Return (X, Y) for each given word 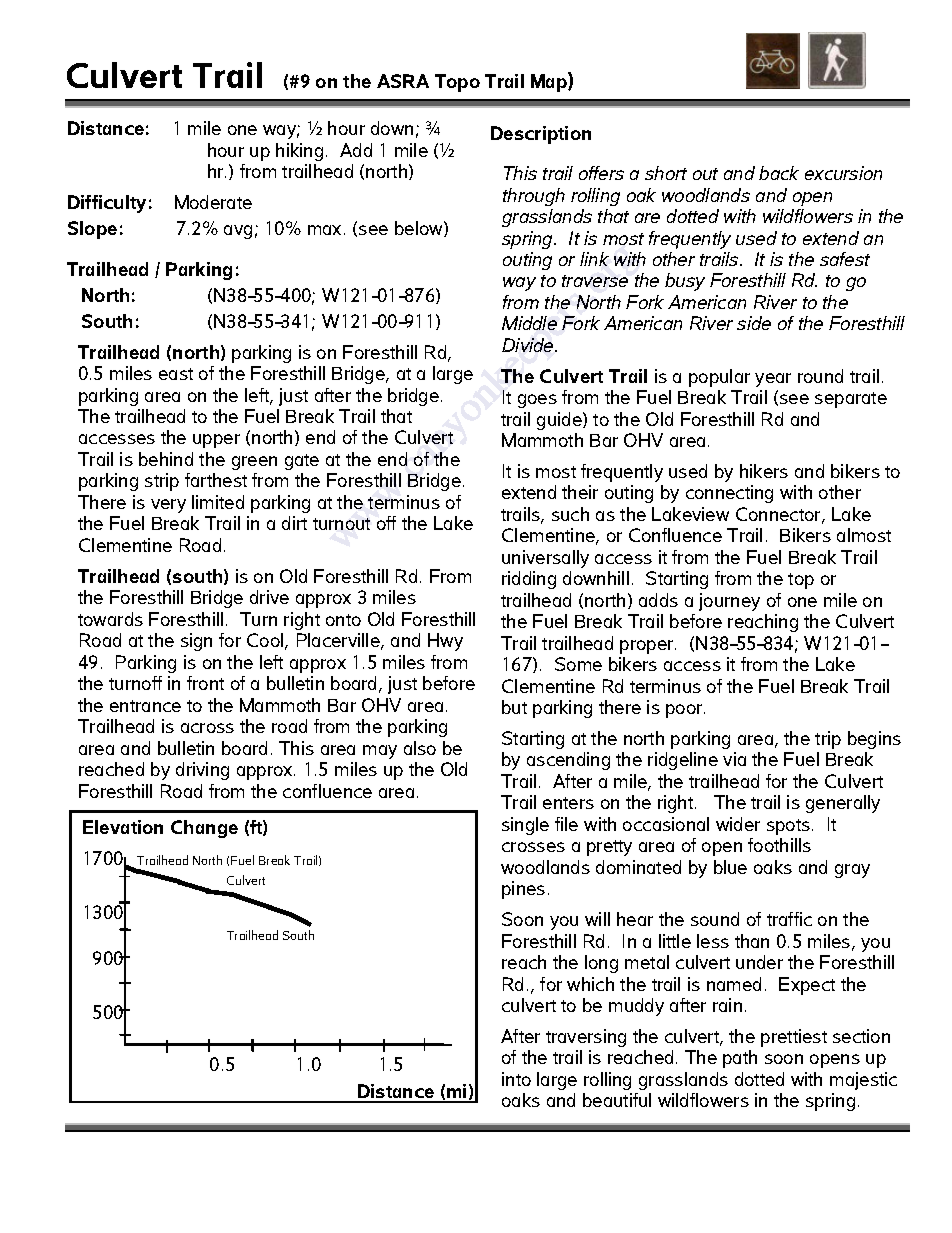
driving (202, 771)
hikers (764, 471)
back (779, 173)
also (420, 748)
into (516, 1079)
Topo (457, 83)
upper (216, 441)
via (734, 759)
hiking (299, 152)
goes (537, 401)
